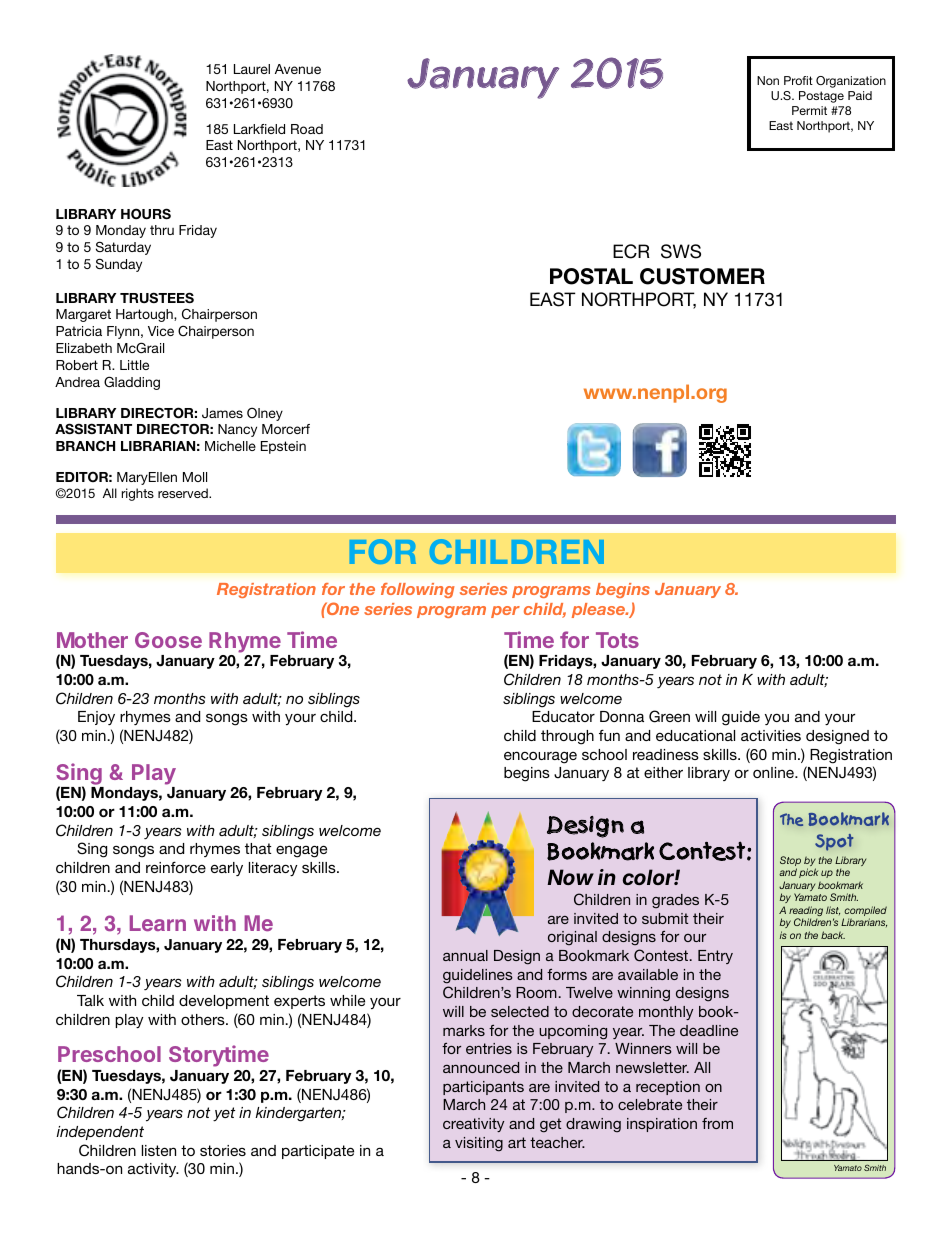 The height and width of the page is (1233, 952). I want to click on Road, so click(307, 129).
